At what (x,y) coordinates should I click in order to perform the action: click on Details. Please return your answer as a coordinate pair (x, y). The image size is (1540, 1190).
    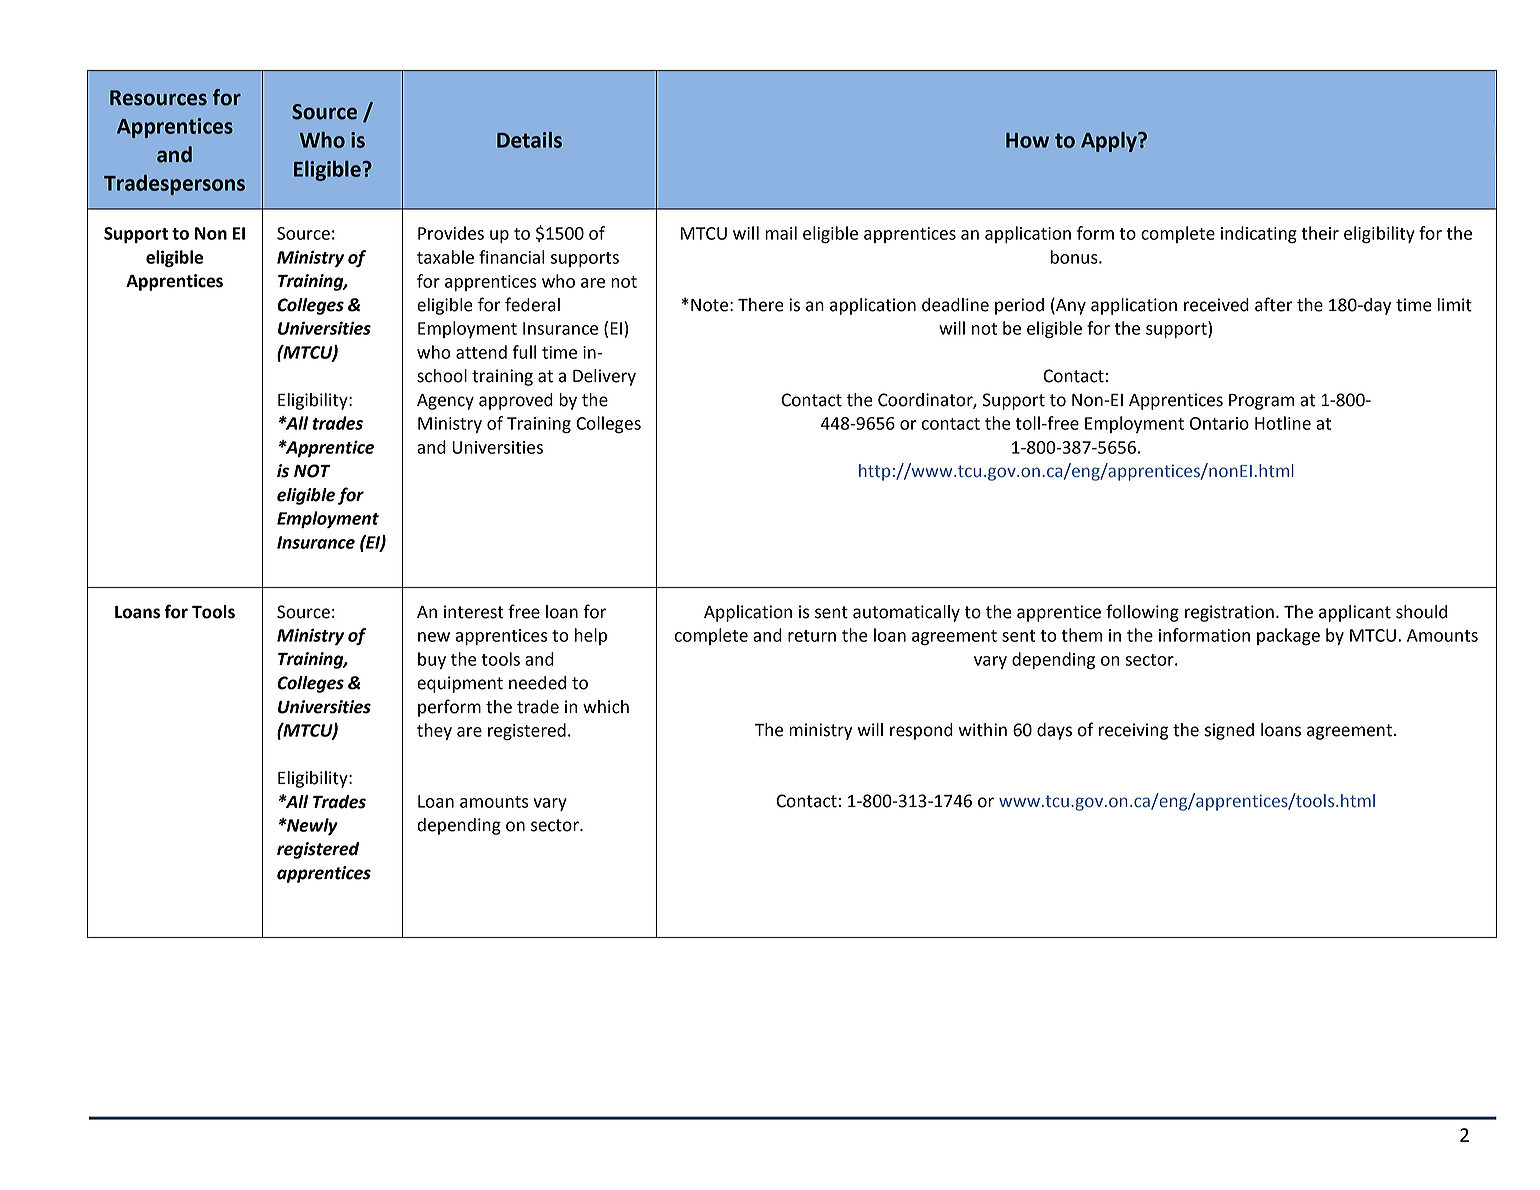
    Looking at the image, I should click on (529, 140).
